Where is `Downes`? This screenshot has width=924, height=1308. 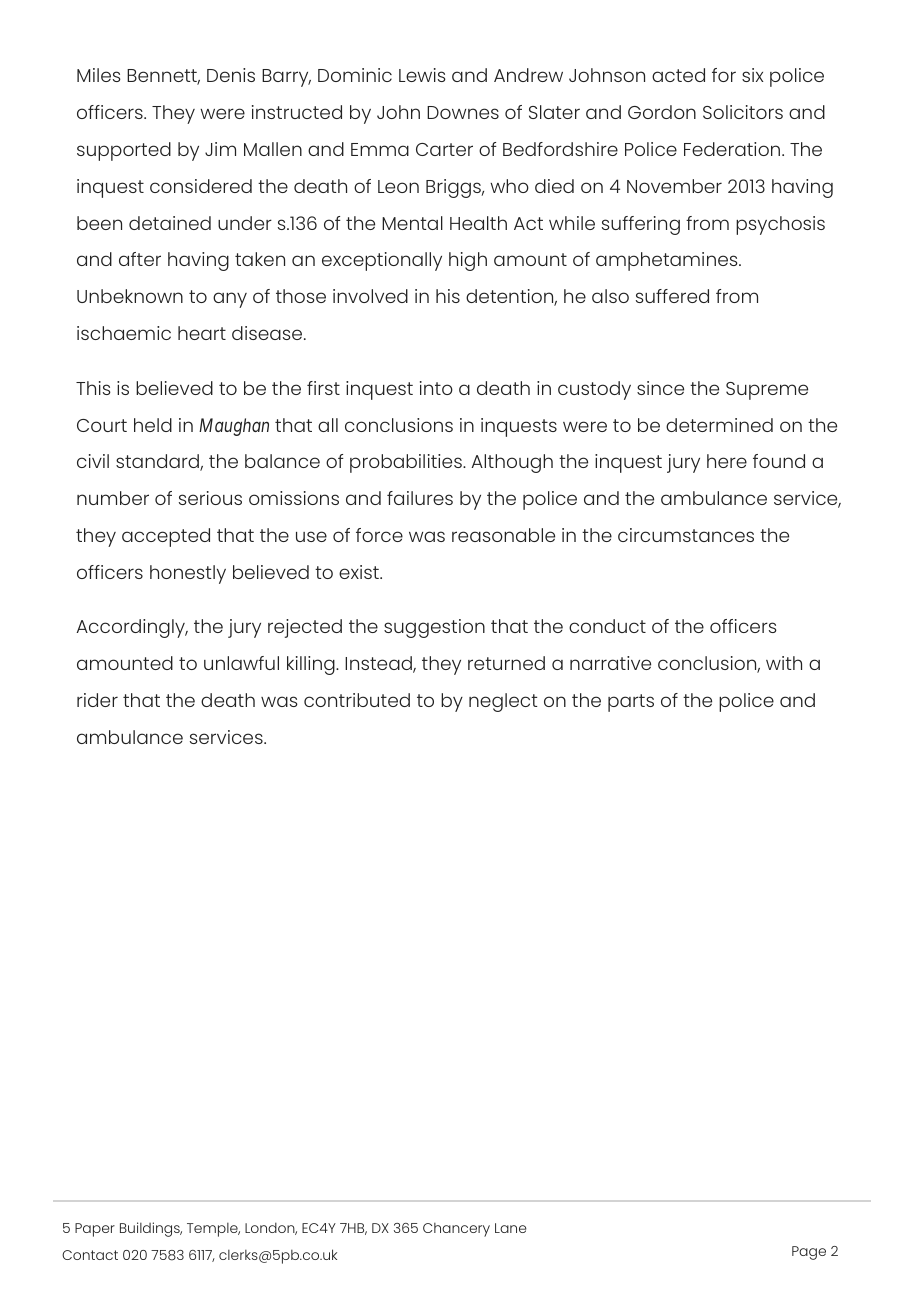 Downes is located at coordinates (463, 112).
